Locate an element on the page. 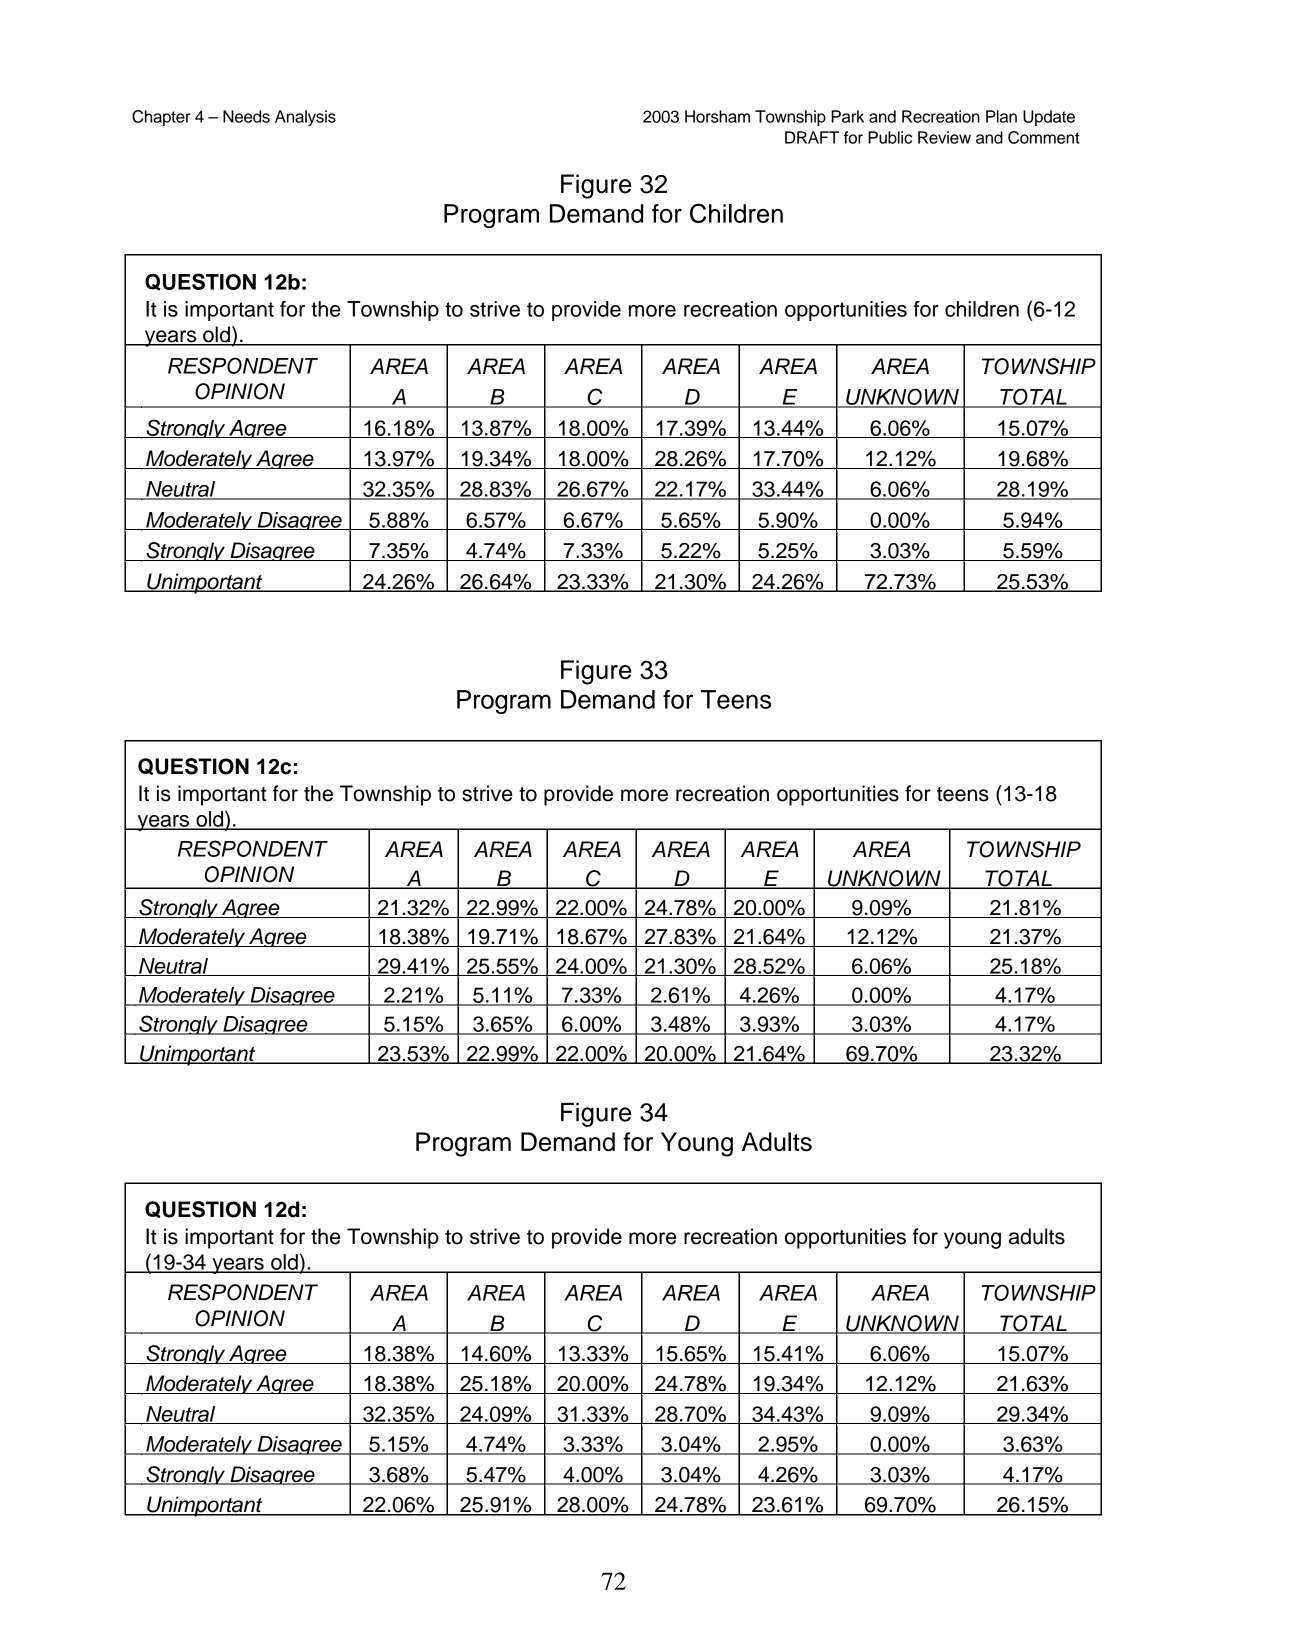 This image has height=1626, width=1304. Review is located at coordinates (944, 137).
